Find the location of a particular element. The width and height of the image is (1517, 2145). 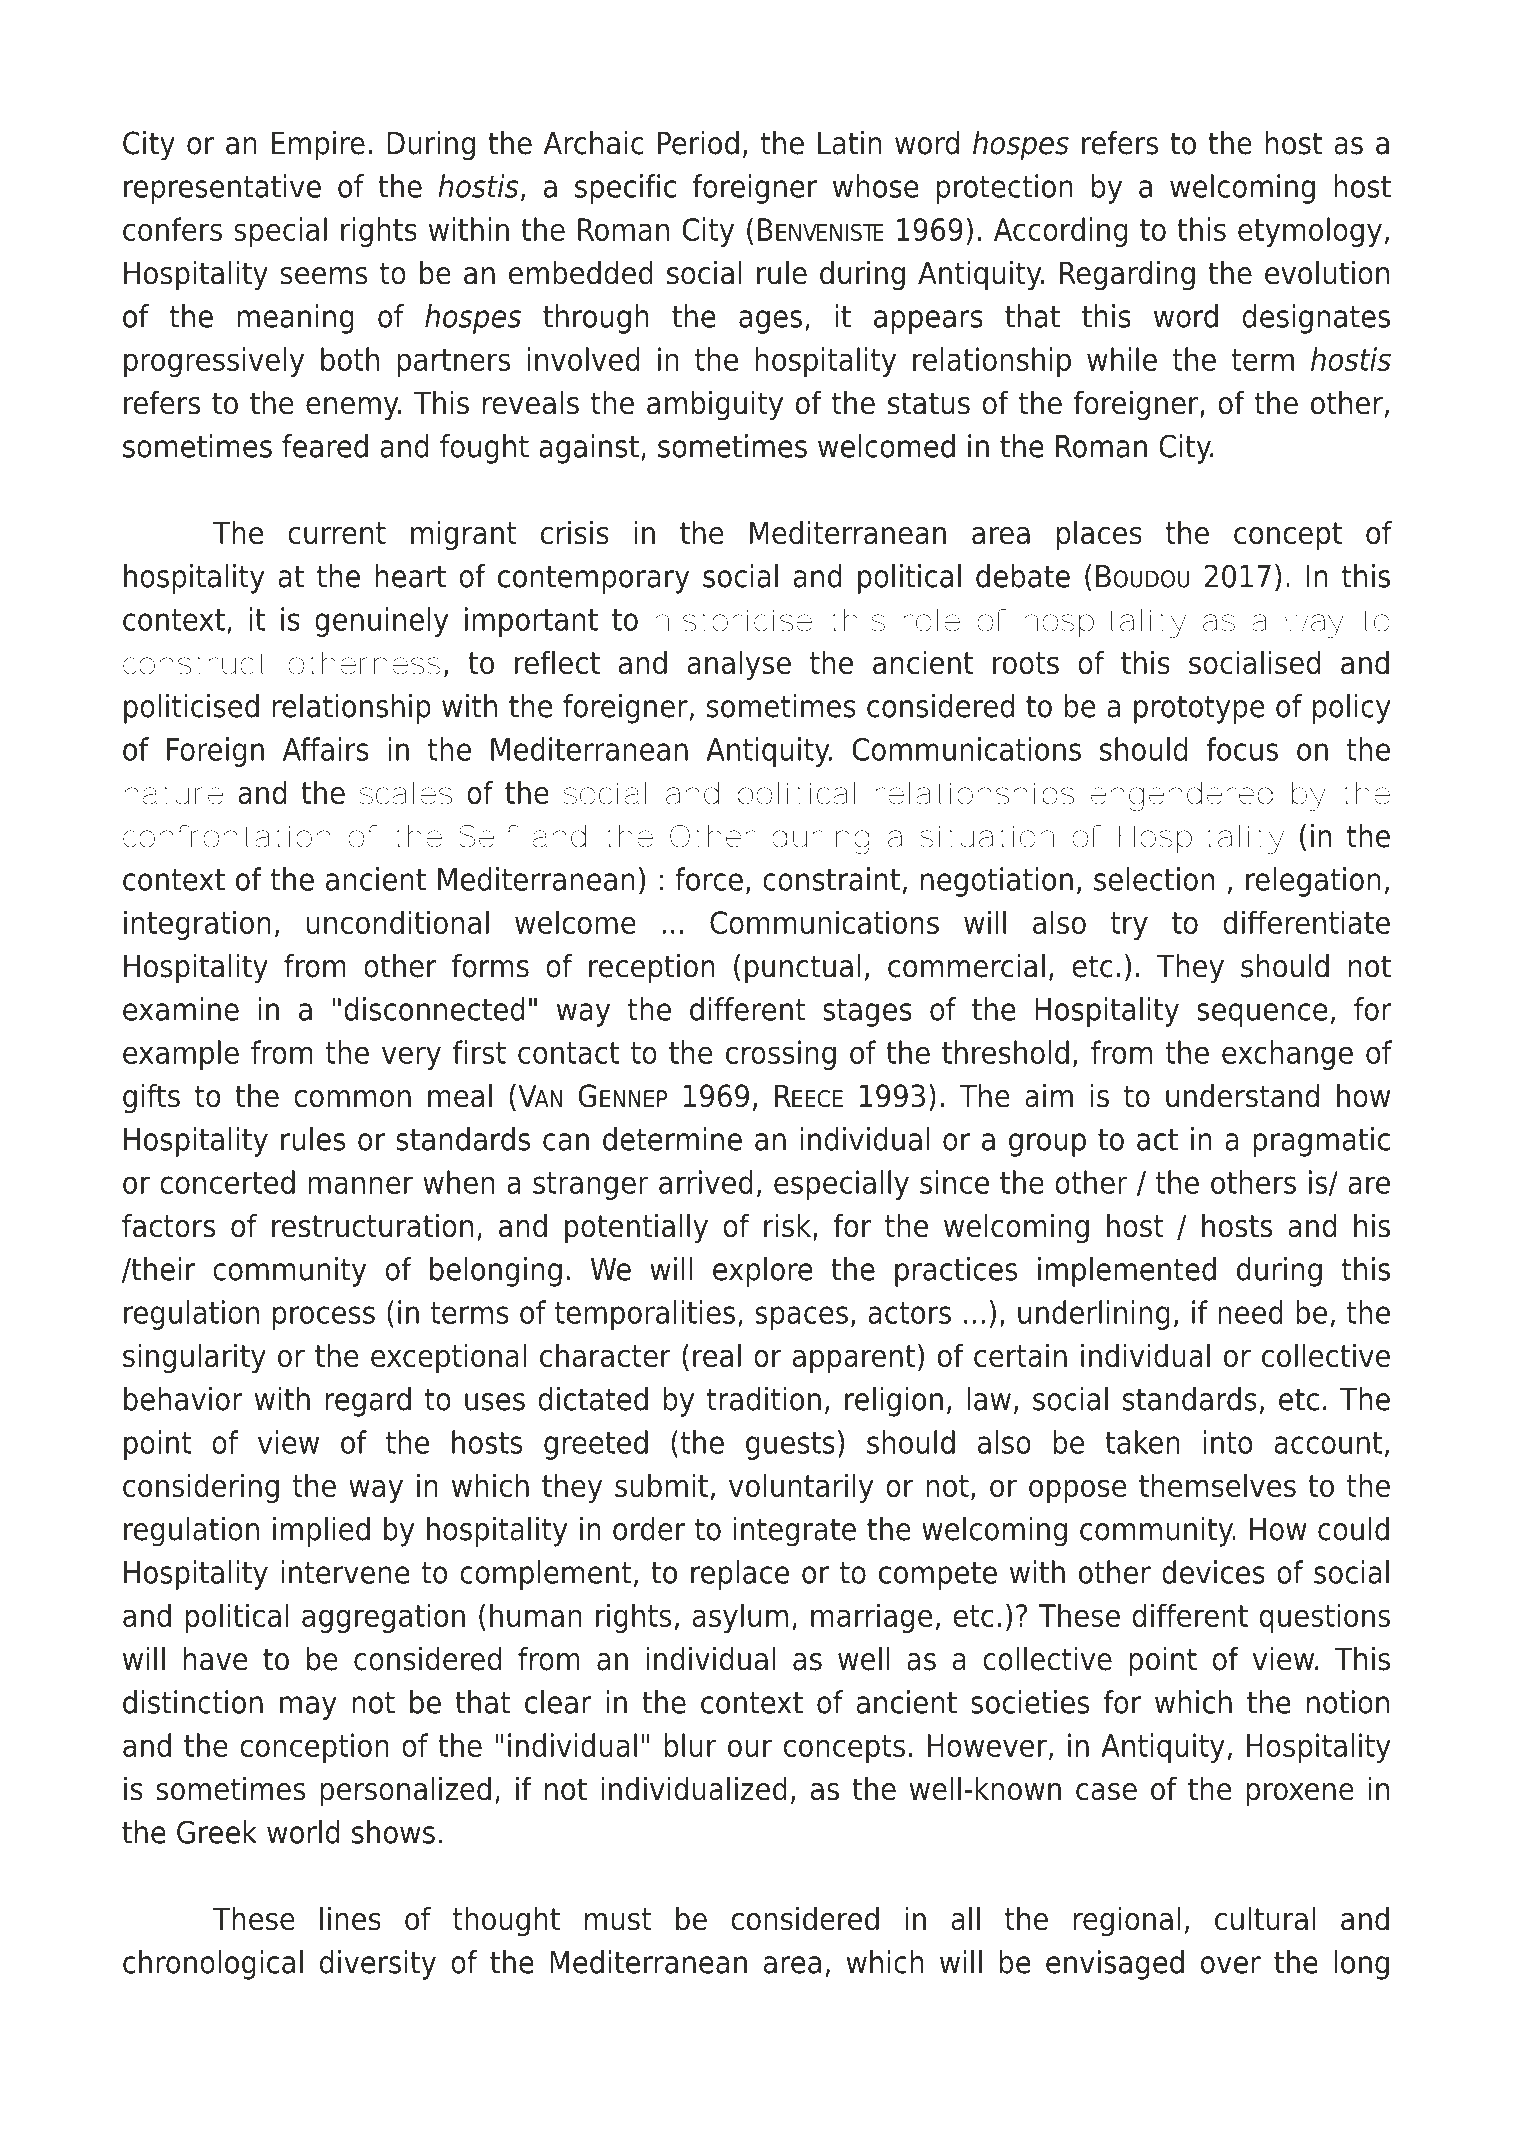

situation is located at coordinates (986, 836).
